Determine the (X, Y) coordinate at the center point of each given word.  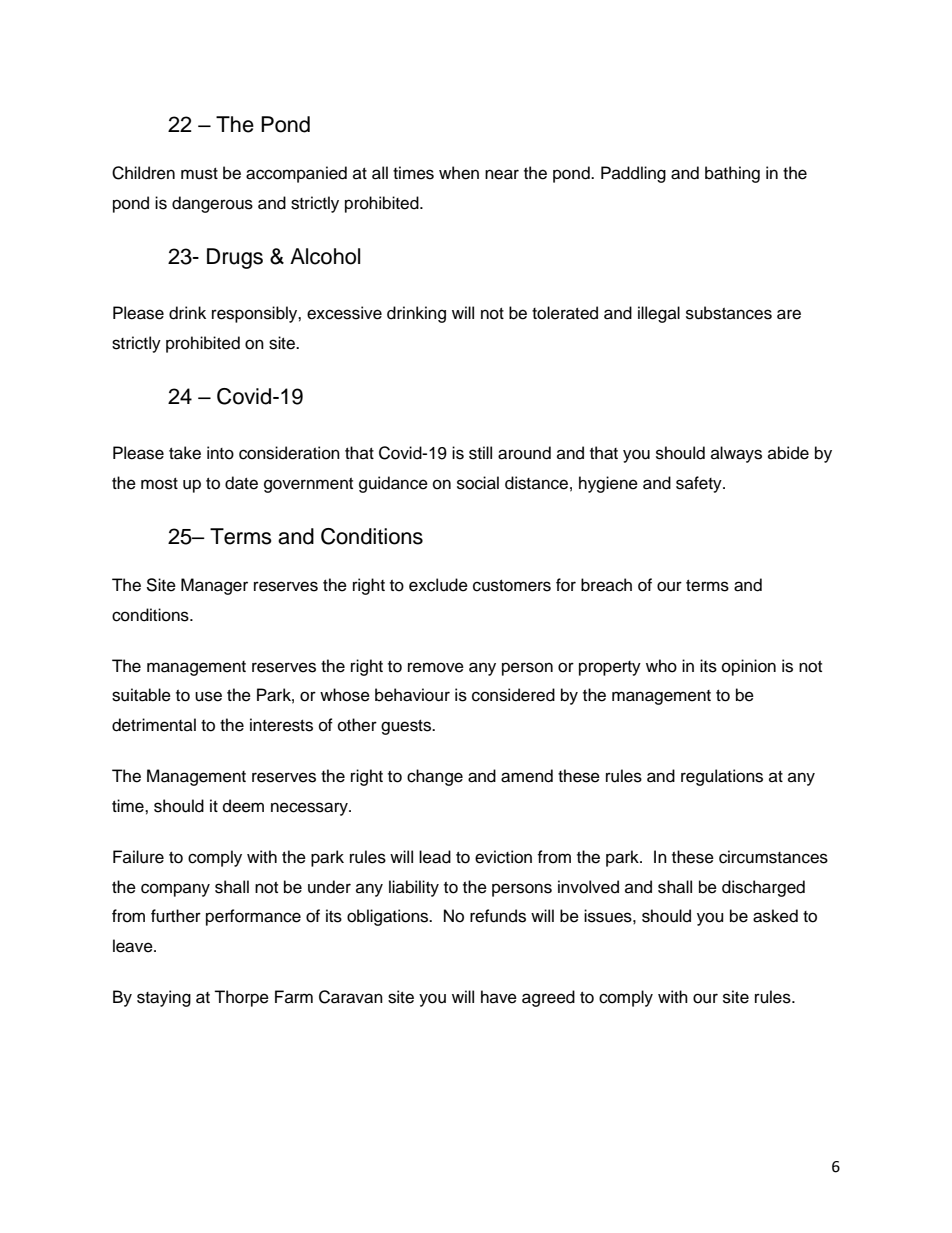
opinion (749, 667)
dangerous (212, 204)
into (220, 453)
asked (775, 916)
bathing (732, 174)
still (480, 453)
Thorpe (241, 998)
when (459, 173)
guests (407, 727)
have (499, 997)
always (736, 454)
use (208, 696)
